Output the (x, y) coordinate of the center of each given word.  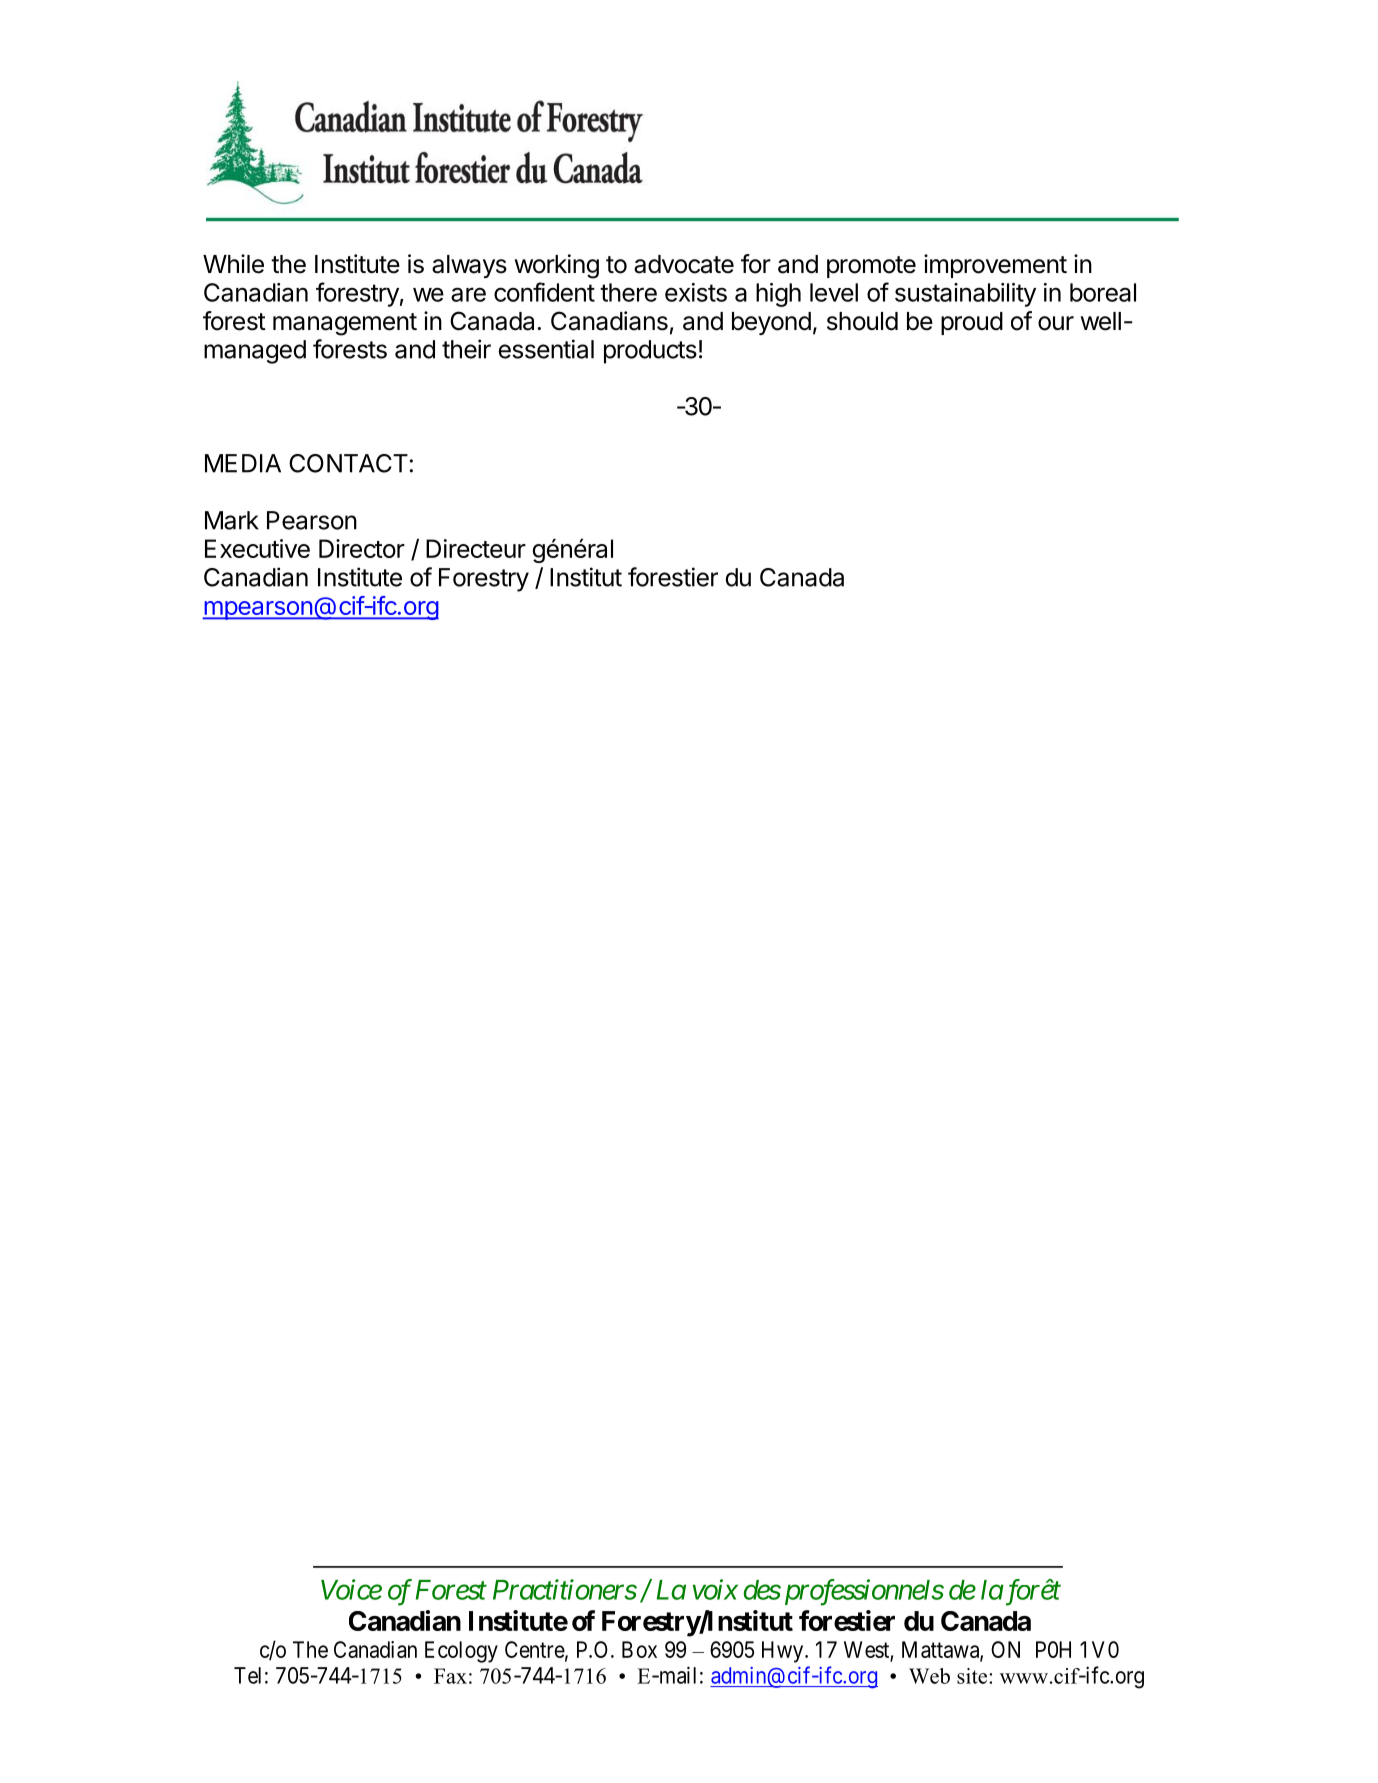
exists (696, 292)
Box (639, 1649)
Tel (247, 1675)
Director (362, 548)
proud (972, 323)
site (973, 1676)
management (345, 324)
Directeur (476, 548)
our (1056, 323)
